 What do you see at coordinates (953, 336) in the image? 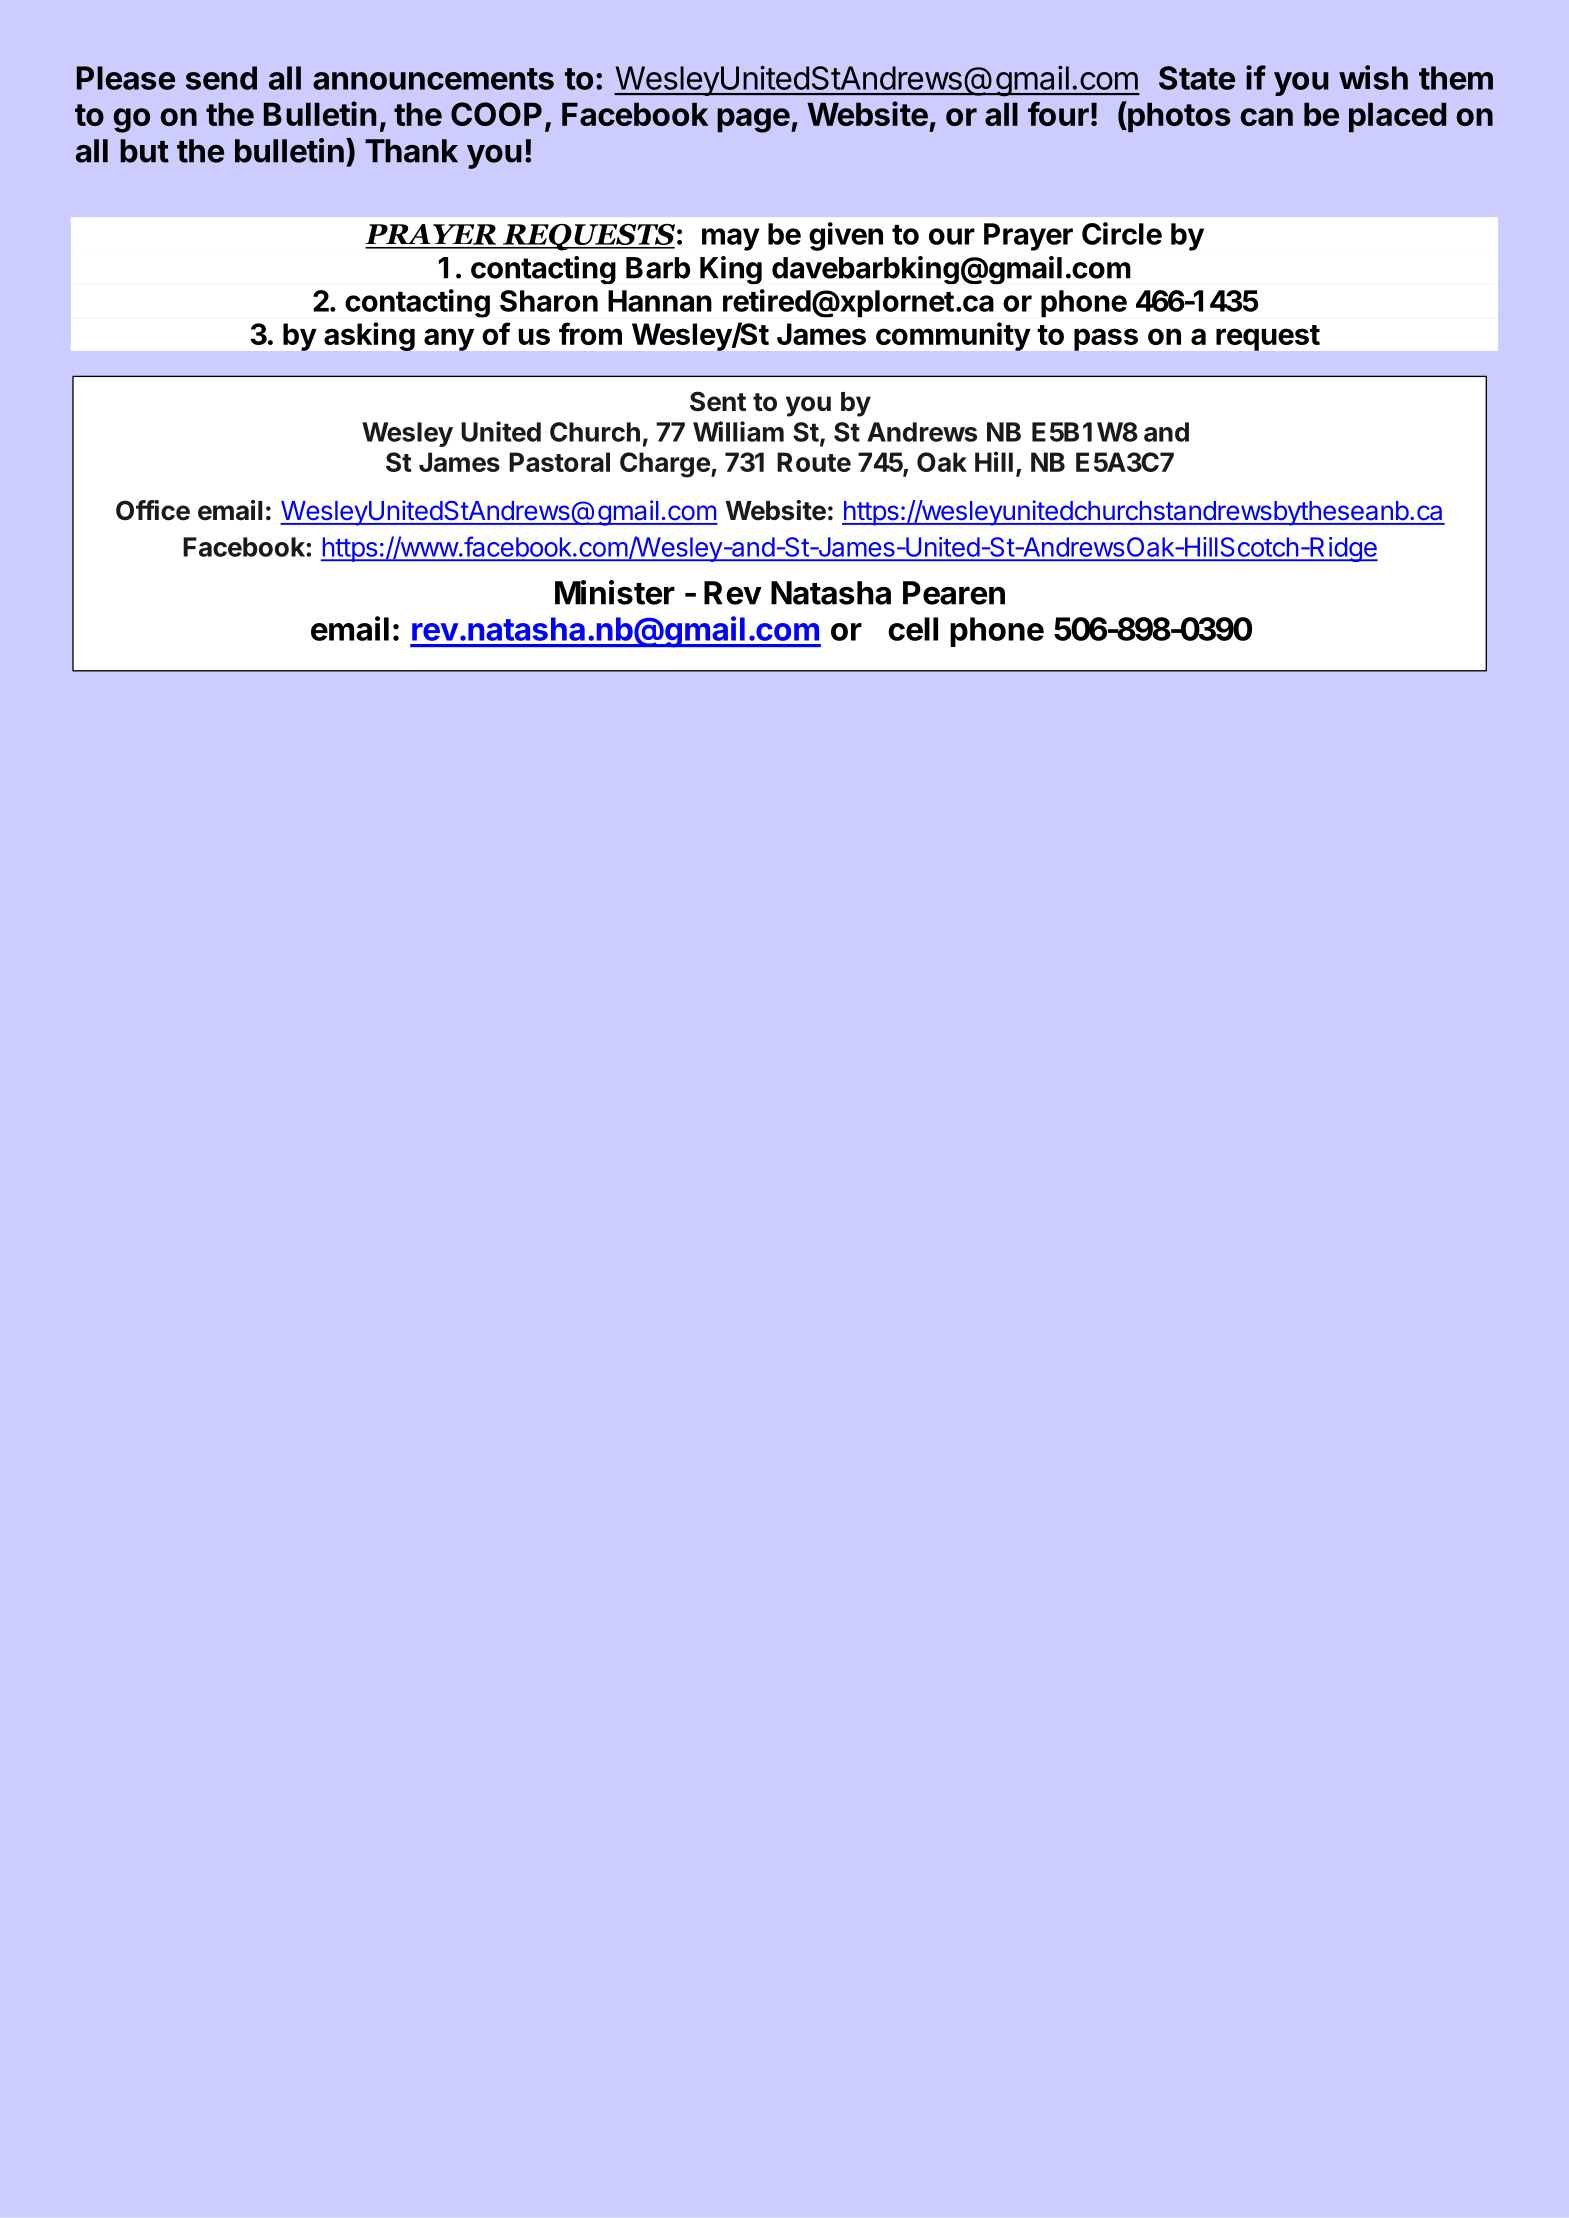
I see `community` at bounding box center [953, 336].
